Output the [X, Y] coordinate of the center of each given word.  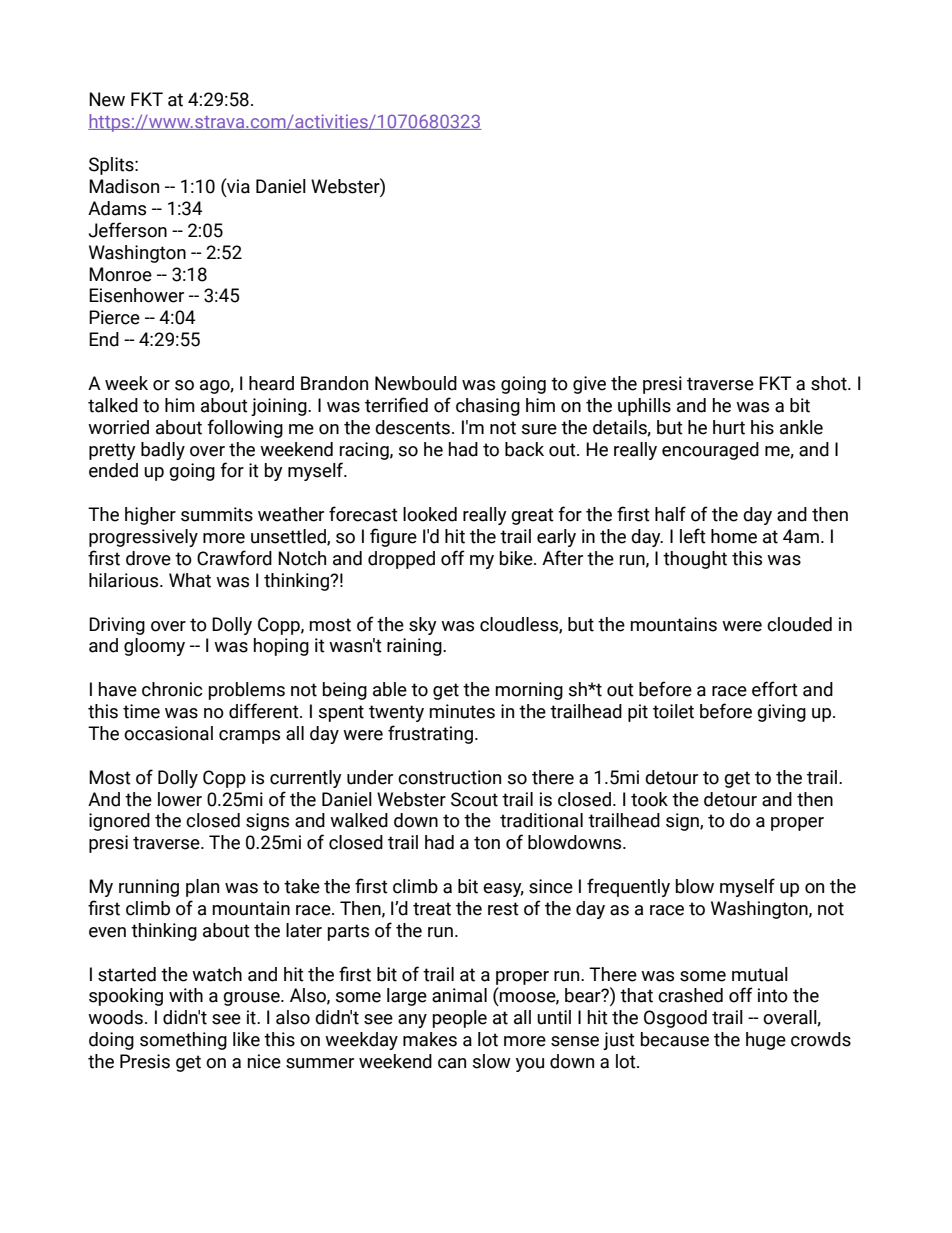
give [589, 385]
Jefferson [128, 230]
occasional [168, 733]
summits [217, 514]
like [246, 1039]
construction [449, 777]
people [460, 1019]
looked [430, 514]
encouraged [710, 451]
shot [830, 383]
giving [781, 713]
